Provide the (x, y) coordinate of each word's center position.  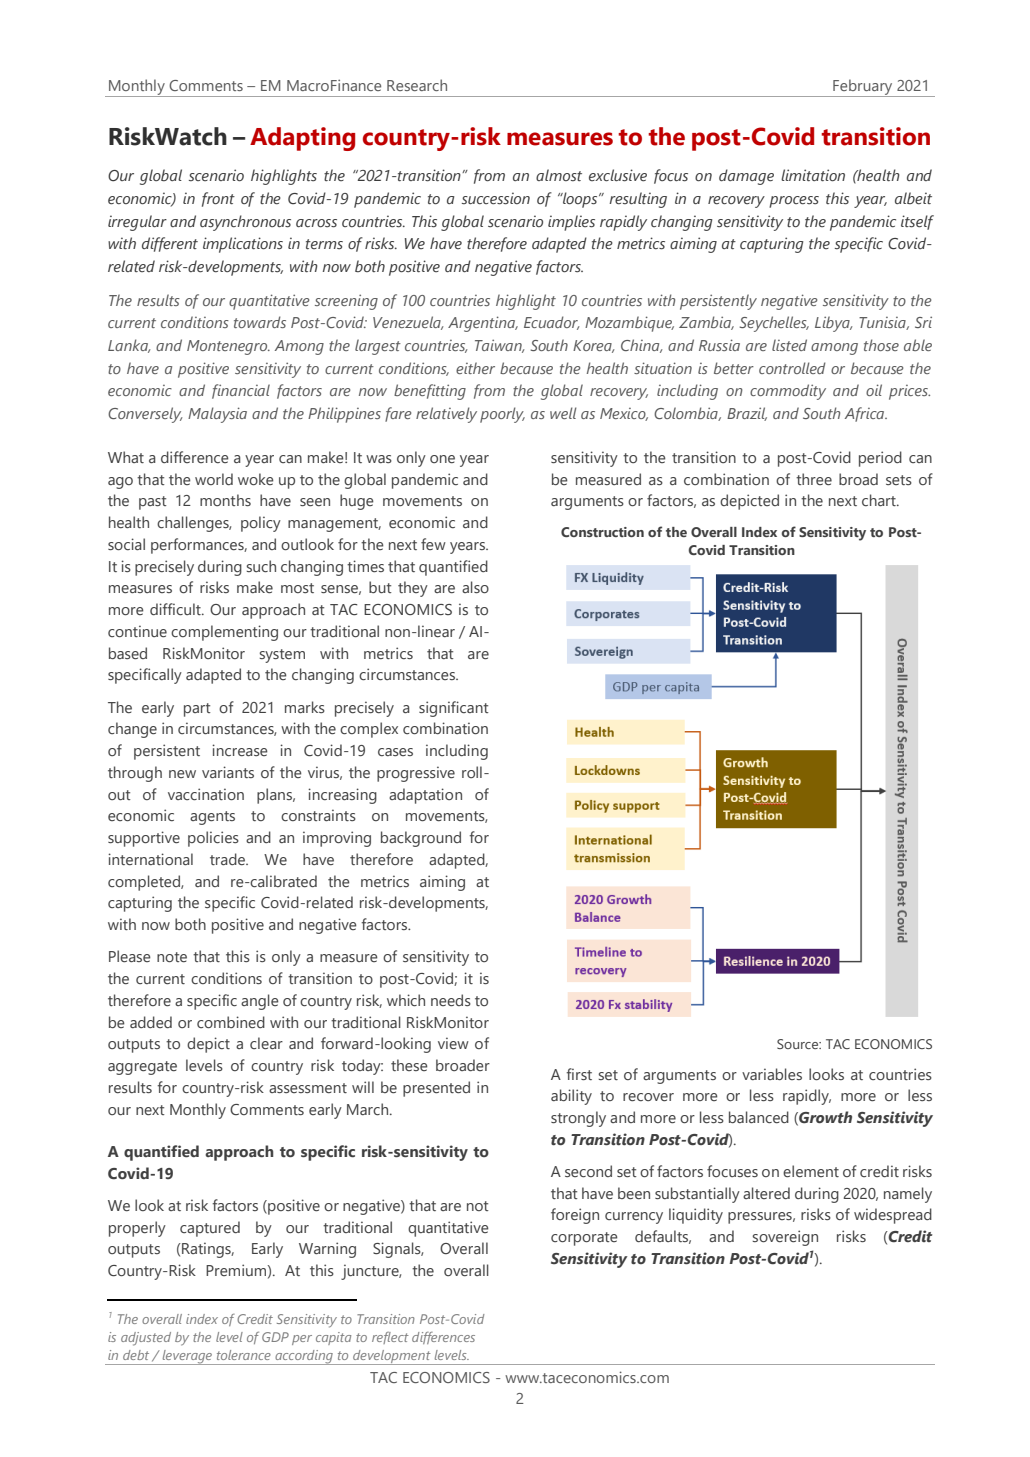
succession (496, 198)
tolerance (244, 1355)
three (814, 479)
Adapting (302, 139)
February (863, 88)
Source (799, 1044)
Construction (602, 532)
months (225, 500)
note (172, 957)
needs (451, 1000)
